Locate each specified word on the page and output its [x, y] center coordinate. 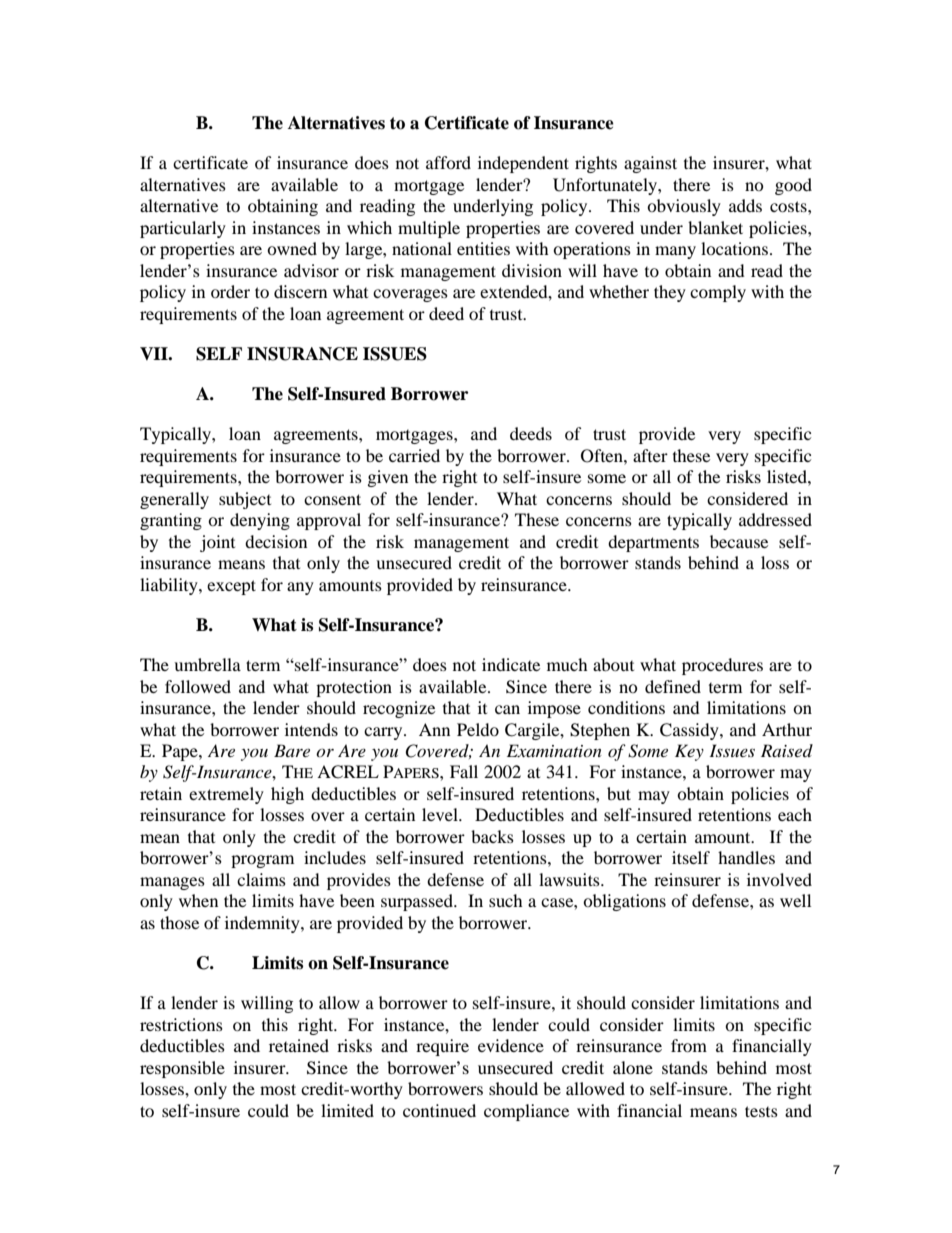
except [231, 587]
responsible [182, 1069]
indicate [511, 664]
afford [448, 162]
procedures [722, 666]
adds [745, 205]
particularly [183, 229]
